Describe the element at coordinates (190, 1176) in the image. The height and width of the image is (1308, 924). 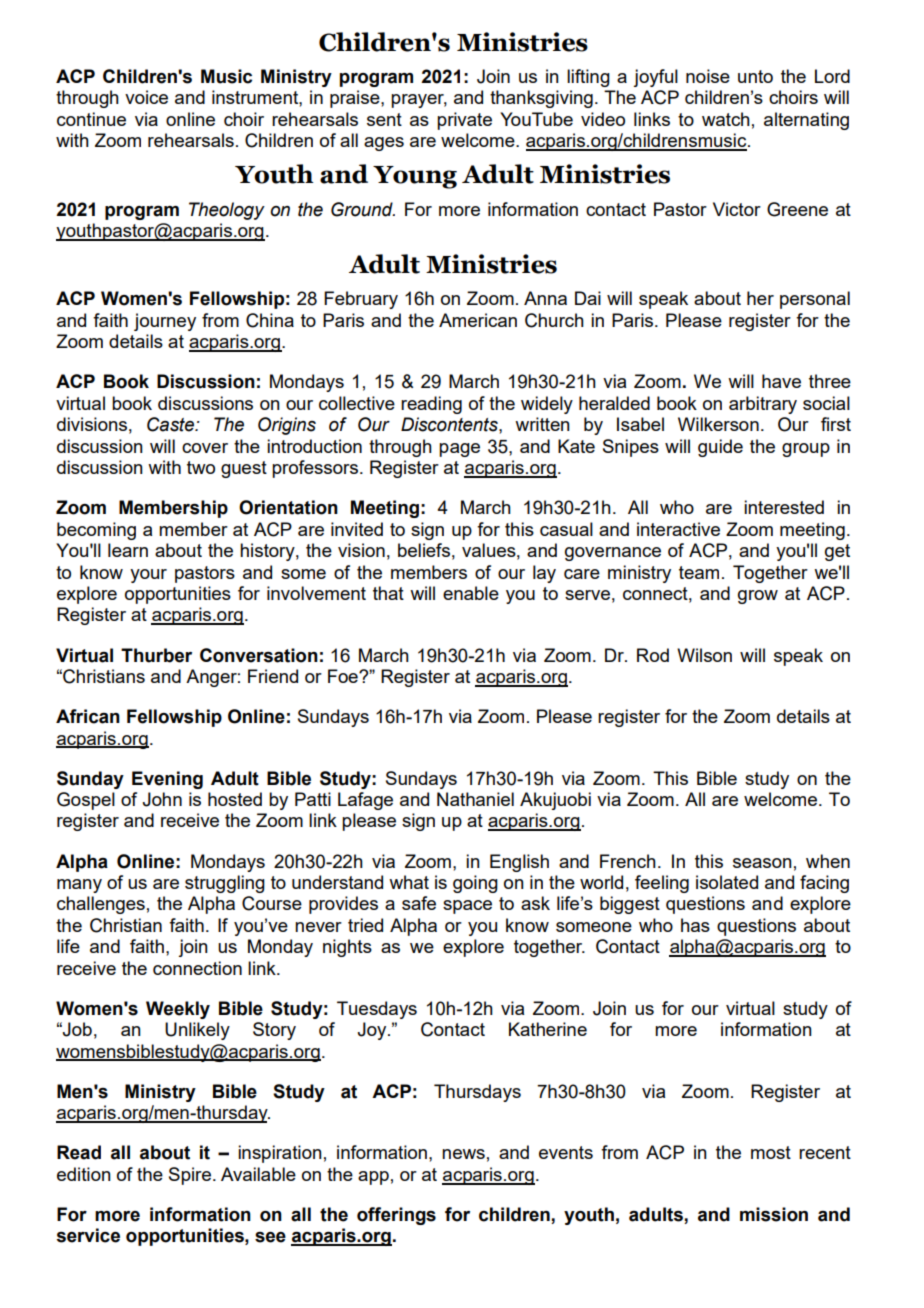
I see `Spire` at that location.
